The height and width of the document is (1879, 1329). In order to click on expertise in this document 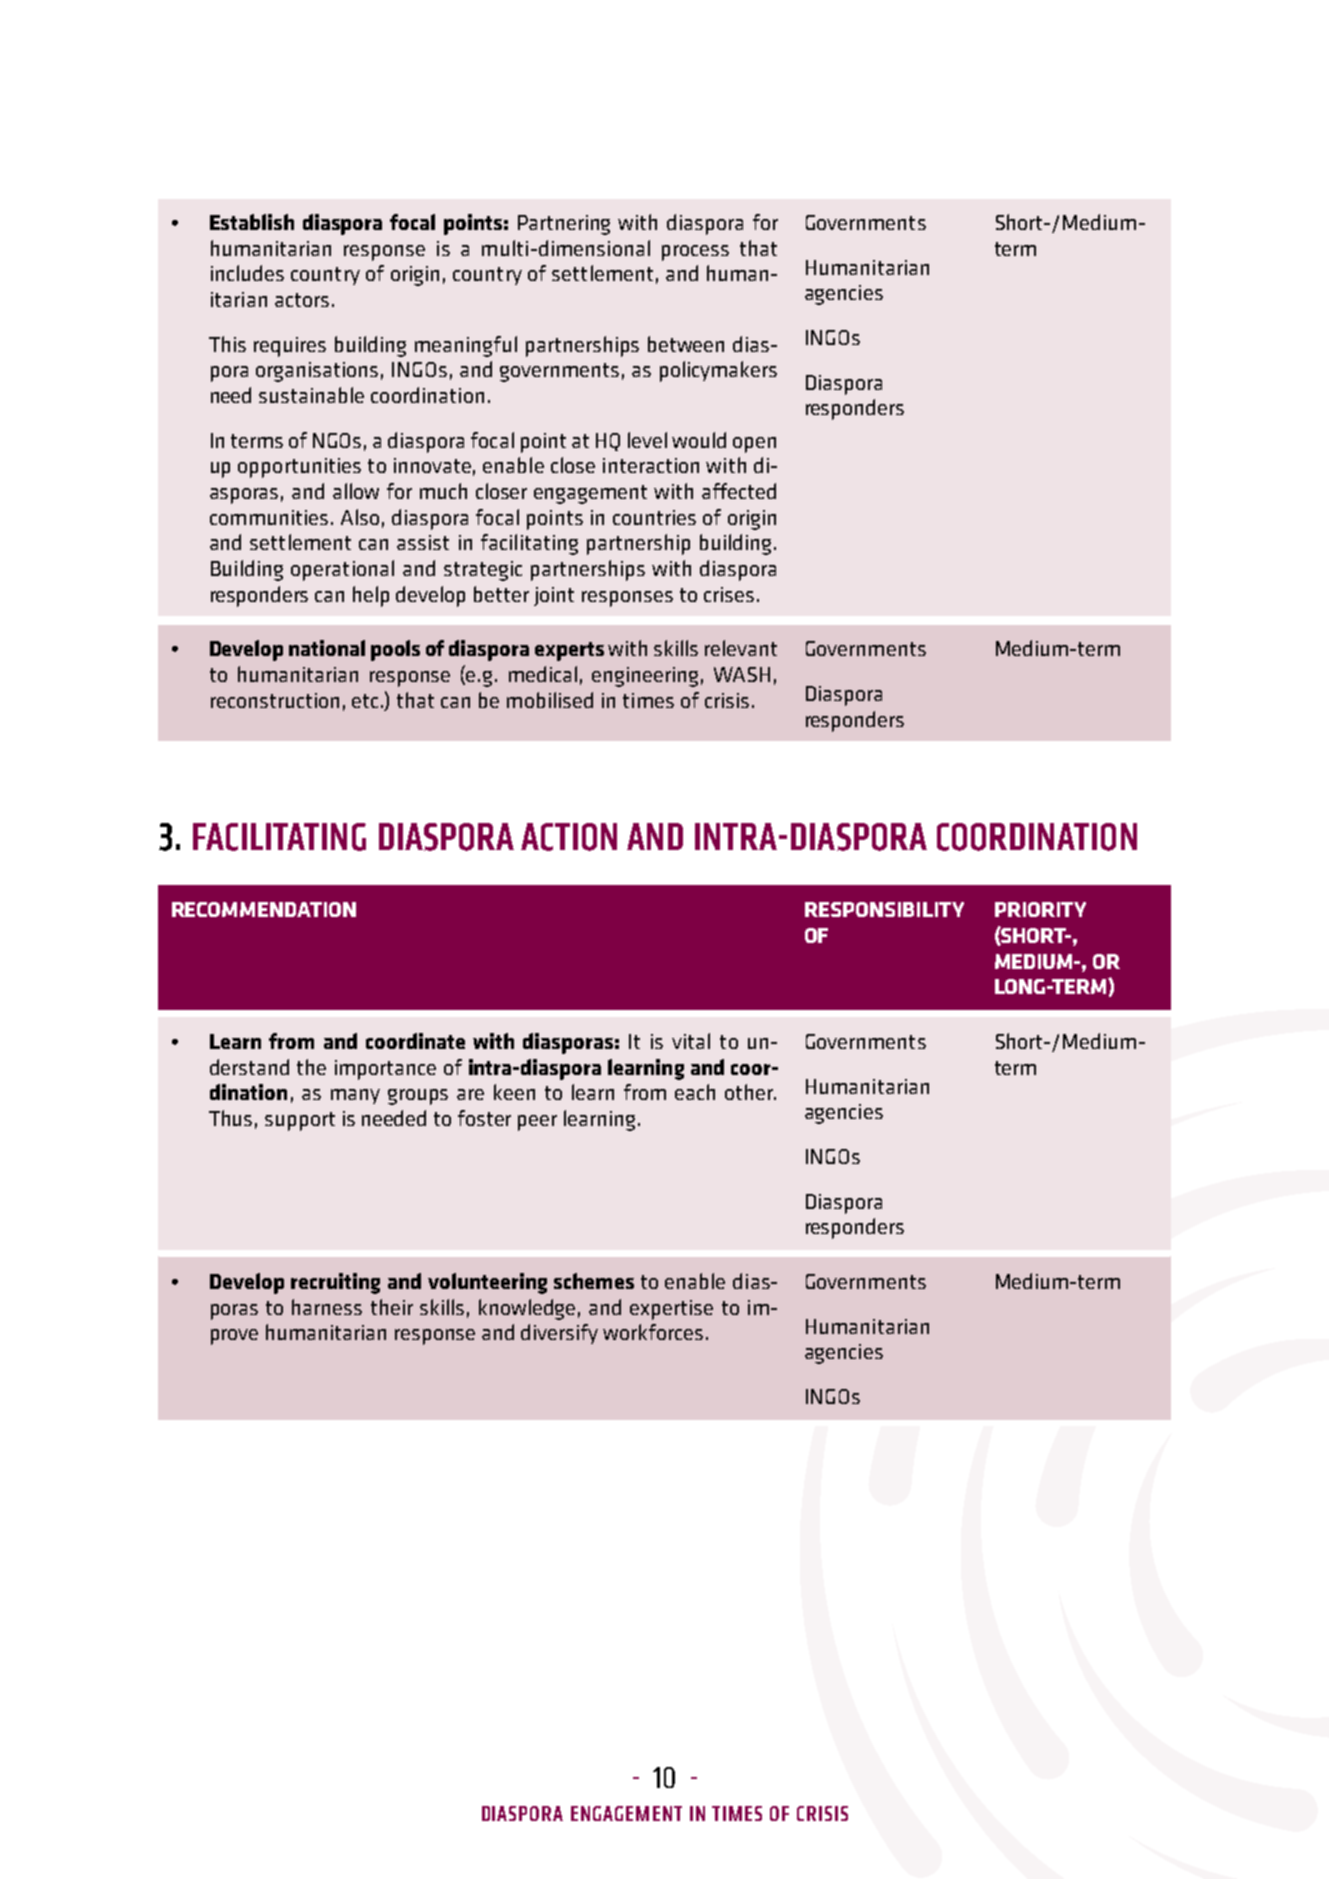, I will do `click(671, 1310)`.
